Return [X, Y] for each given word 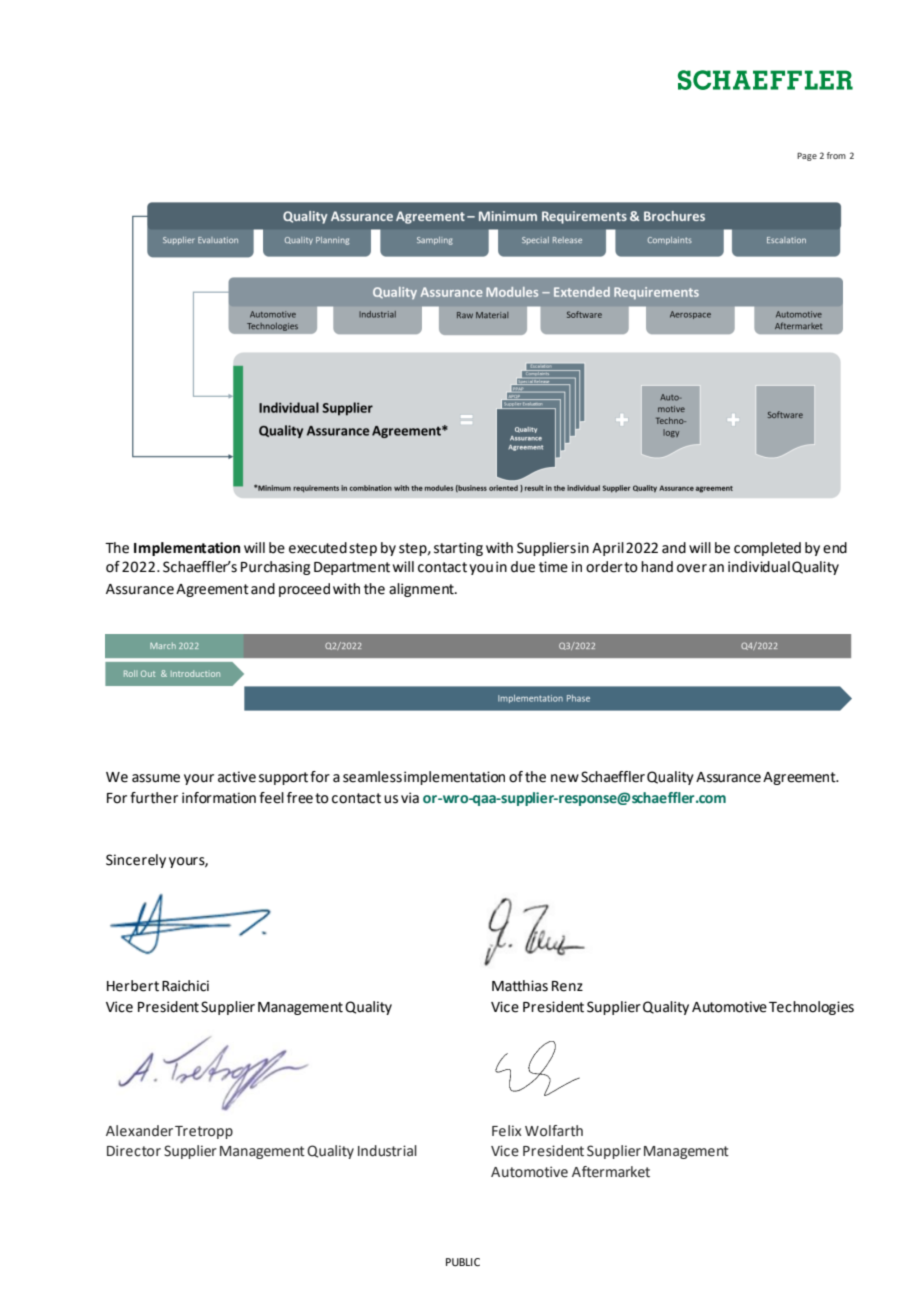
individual [759, 567]
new [565, 778]
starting [458, 549]
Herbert [133, 986]
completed [767, 549]
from [836, 155]
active [237, 777]
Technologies [811, 1008]
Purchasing [275, 568]
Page [807, 156]
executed [318, 548]
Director [134, 1151]
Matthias [520, 986]
